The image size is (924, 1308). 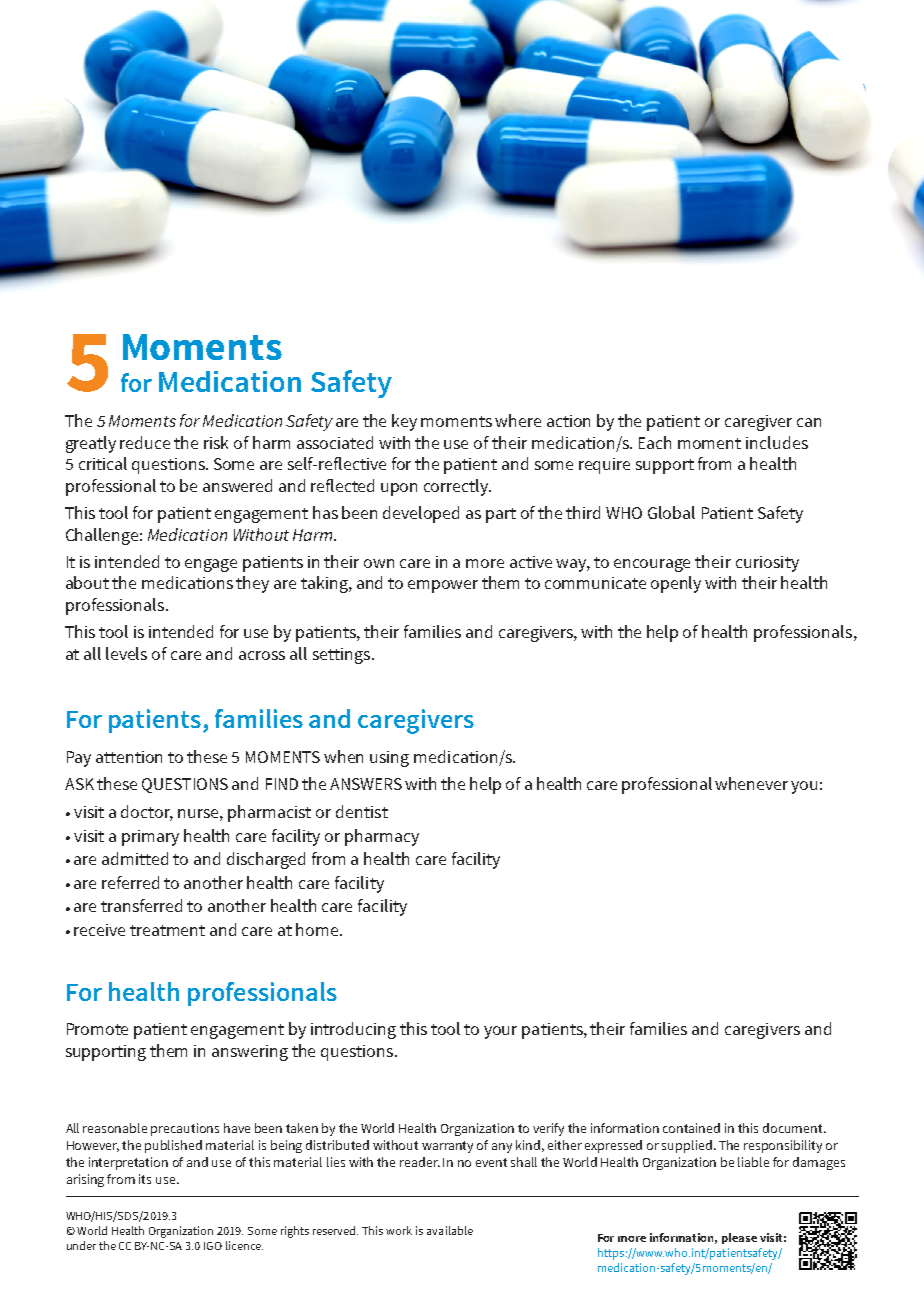 What do you see at coordinates (145, 442) in the screenshot?
I see `reduce` at bounding box center [145, 442].
